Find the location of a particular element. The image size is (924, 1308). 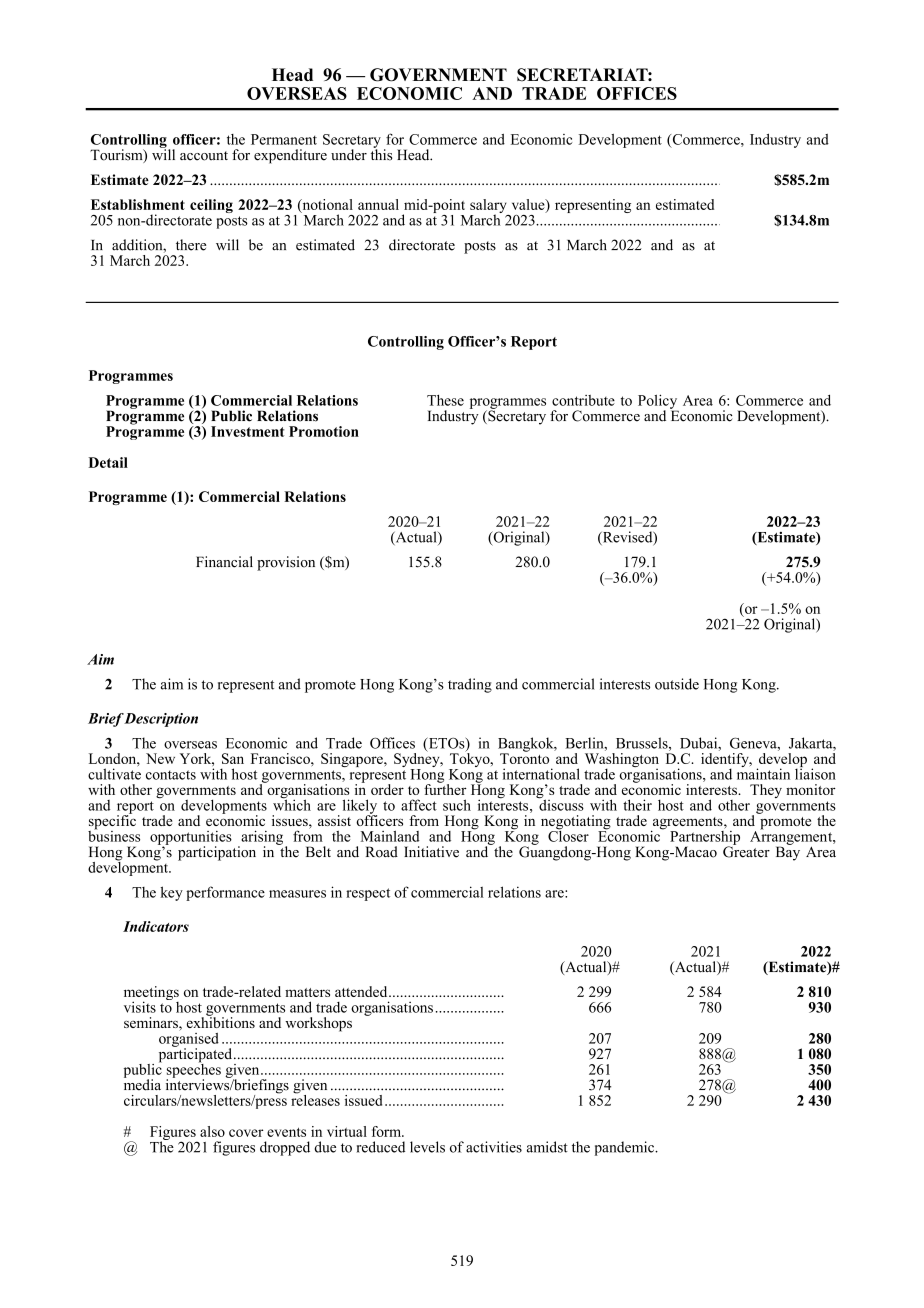

activities is located at coordinates (494, 1147).
